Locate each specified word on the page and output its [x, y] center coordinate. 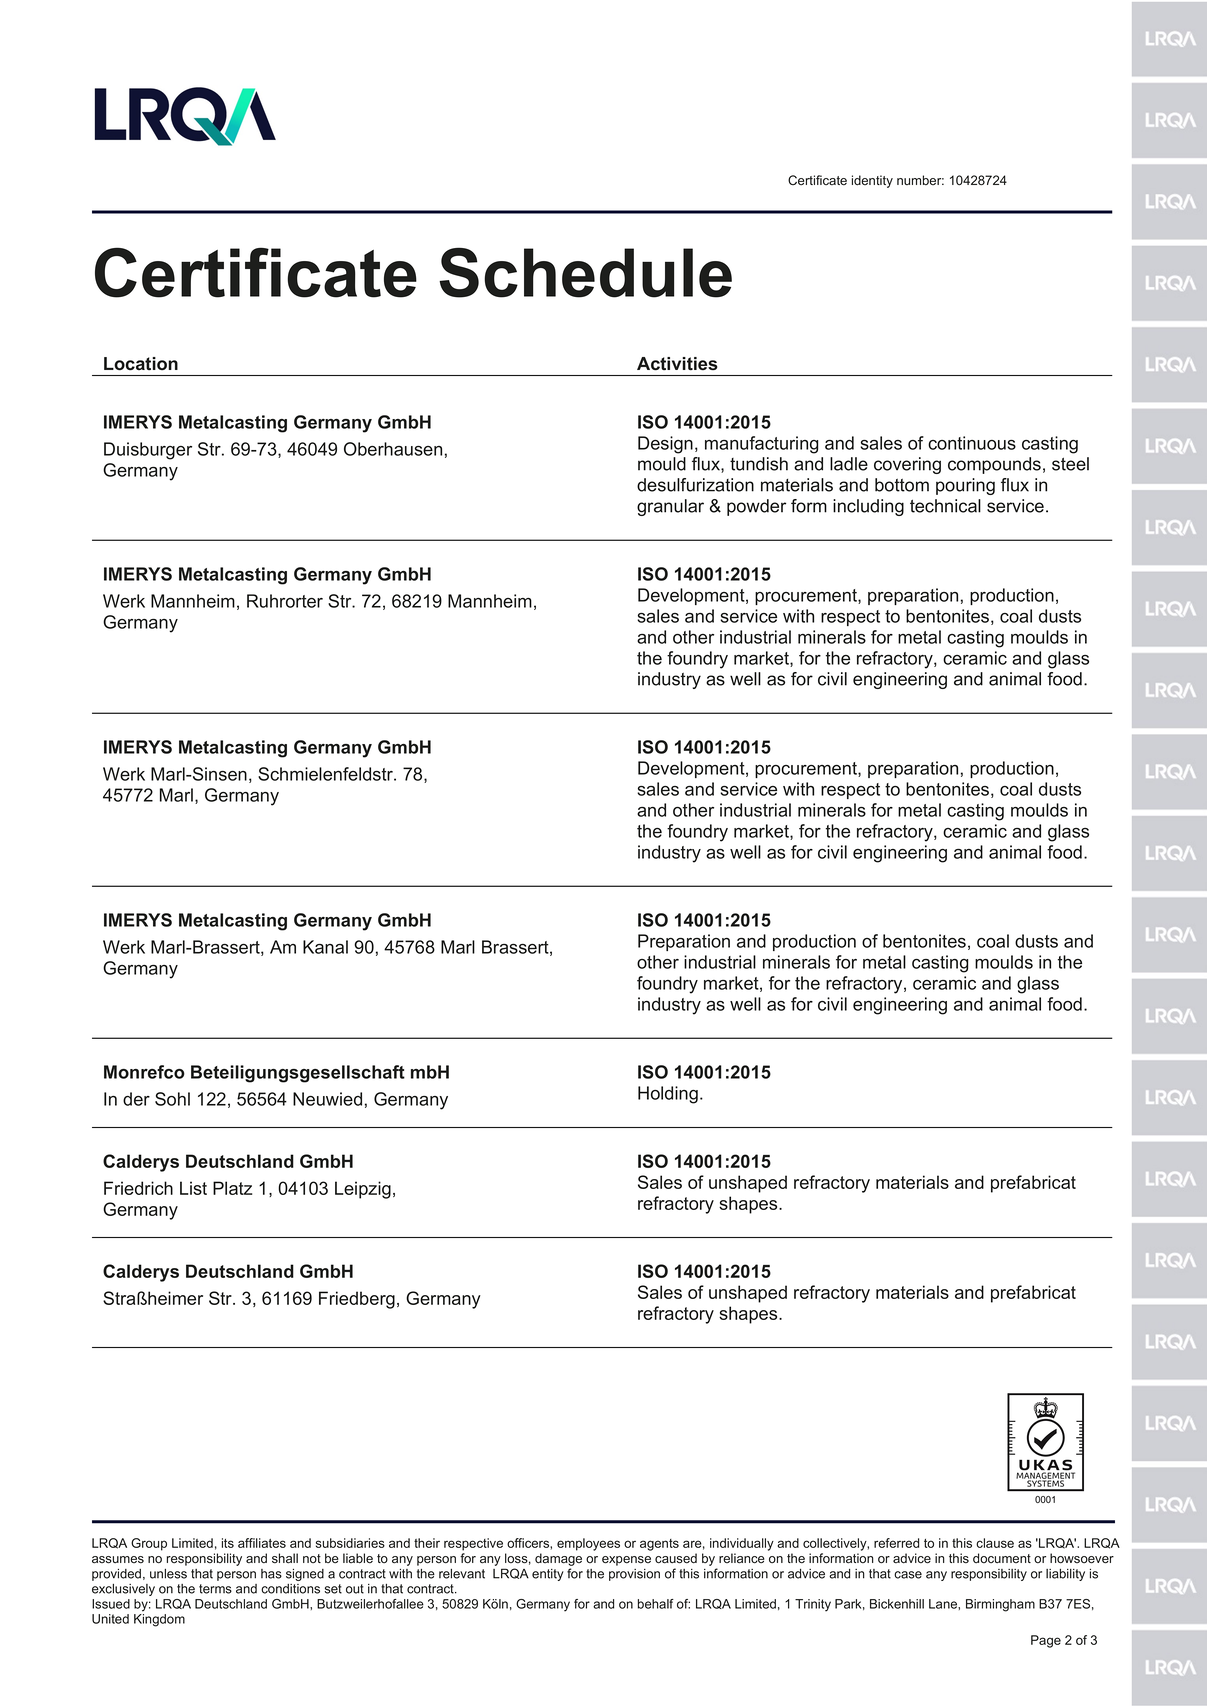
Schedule [585, 272]
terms [215, 1589]
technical [945, 506]
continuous [972, 443]
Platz [232, 1188]
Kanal [325, 947]
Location [141, 364]
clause [995, 1543]
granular [670, 507]
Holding [668, 1095]
